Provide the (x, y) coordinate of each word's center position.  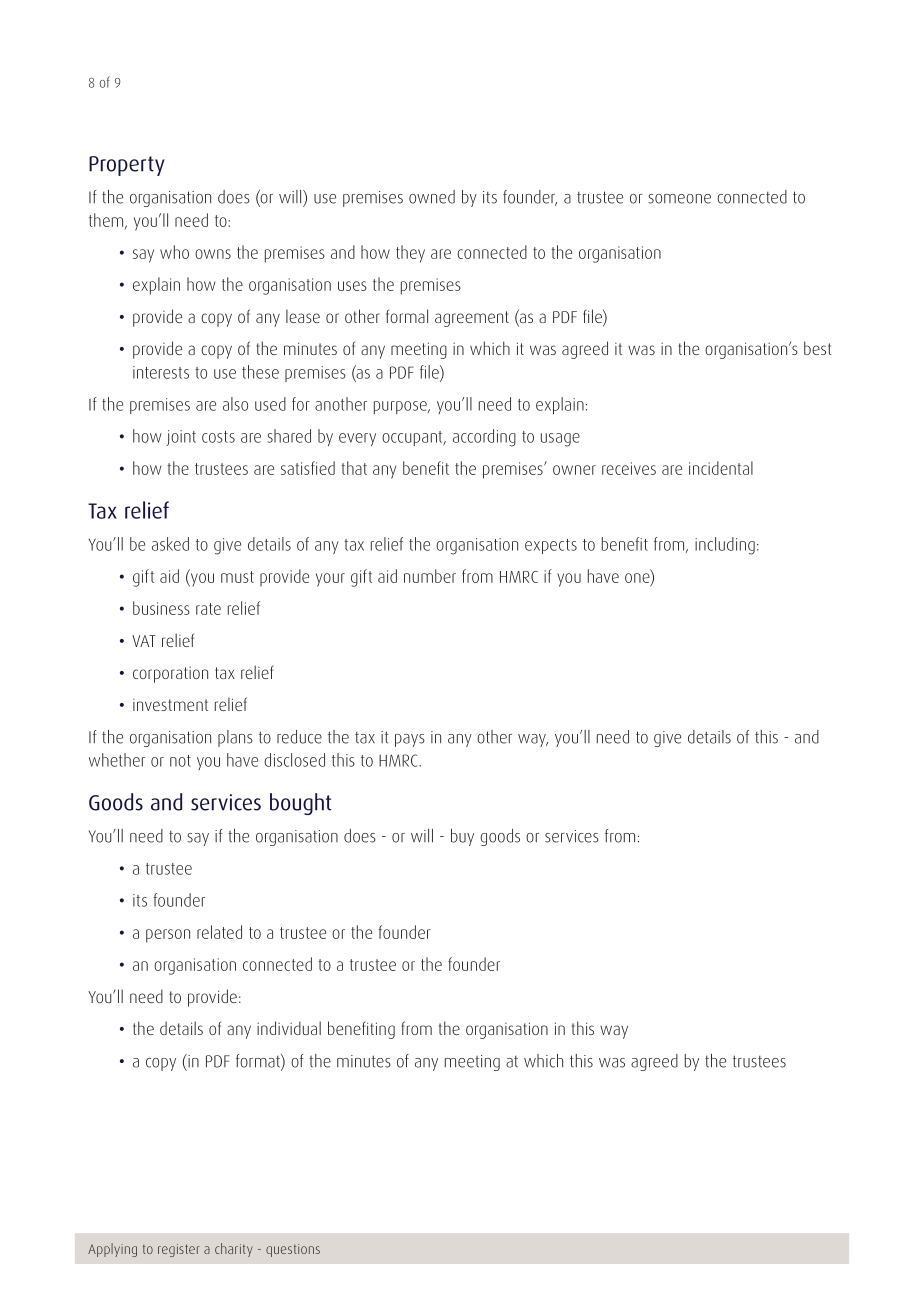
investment (170, 705)
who (174, 252)
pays (410, 740)
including (725, 546)
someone (679, 199)
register (179, 1250)
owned (432, 197)
